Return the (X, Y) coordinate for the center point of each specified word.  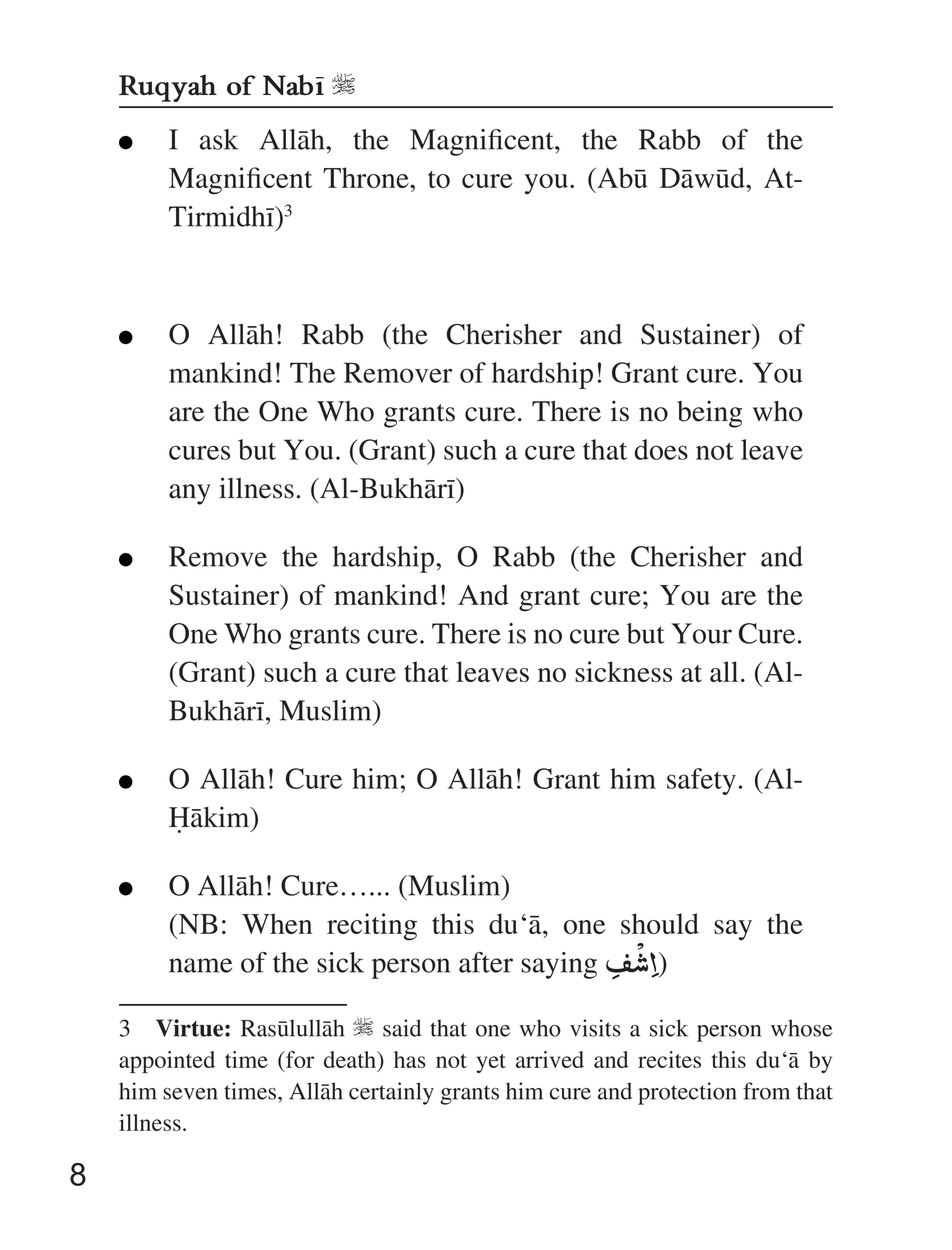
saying (559, 965)
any (190, 494)
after (486, 962)
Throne (367, 177)
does (661, 449)
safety (701, 781)
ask (219, 139)
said (402, 1028)
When (277, 923)
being (709, 414)
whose (802, 1028)
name (200, 965)
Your (701, 633)
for (299, 1059)
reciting (372, 927)
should (660, 923)
